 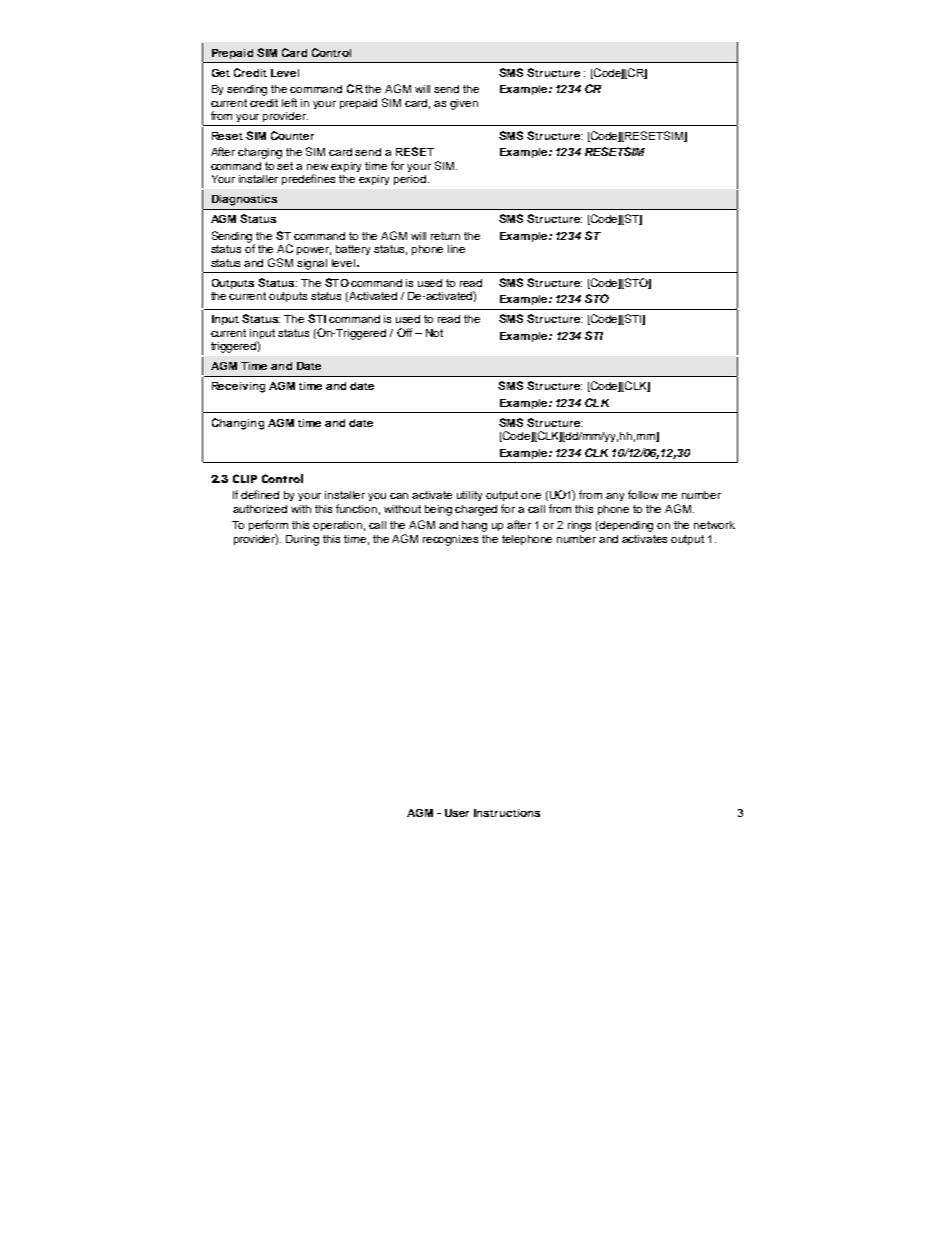 What do you see at coordinates (410, 180) in the document?
I see `period` at bounding box center [410, 180].
